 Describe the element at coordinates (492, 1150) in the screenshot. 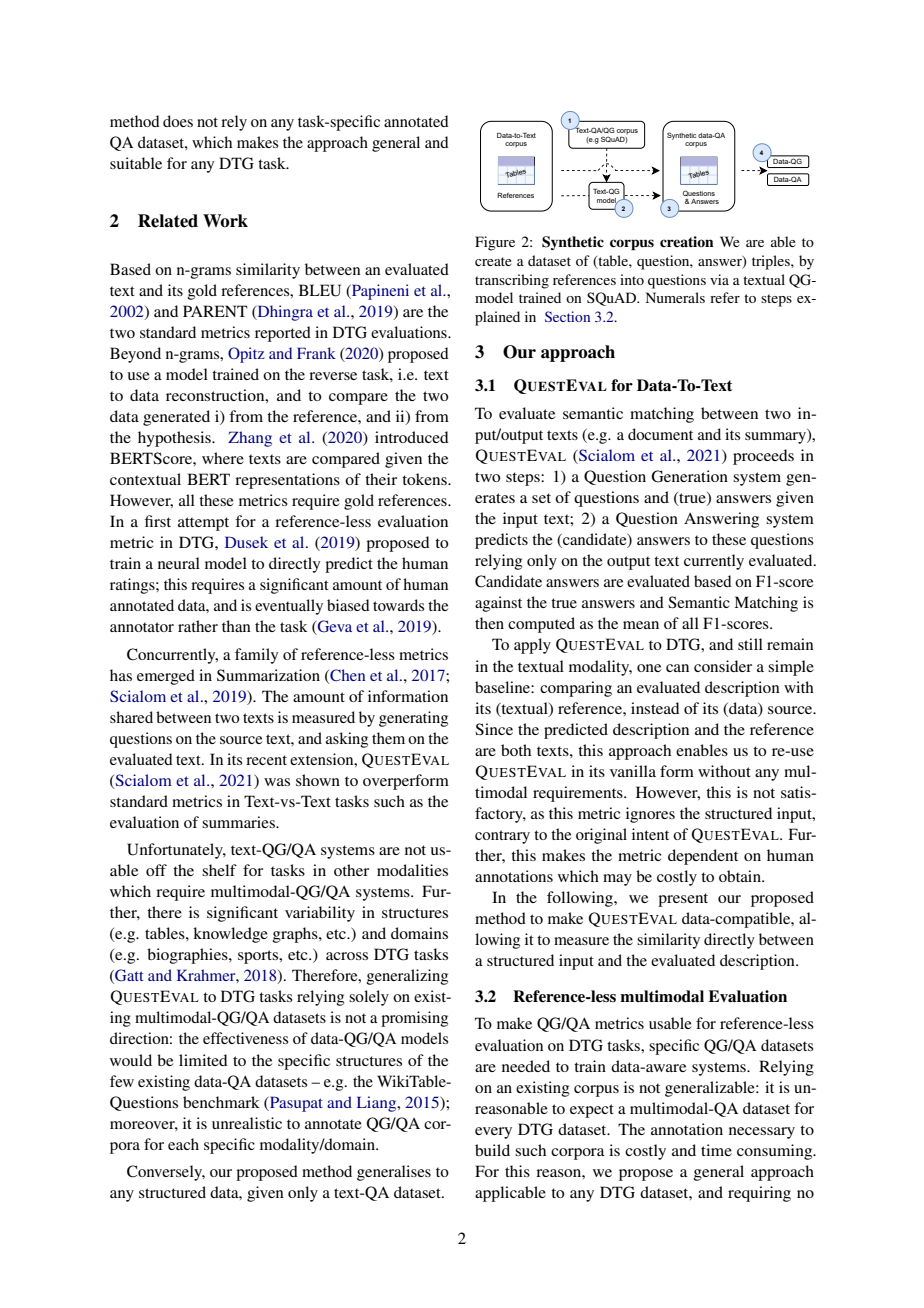

I see `build` at that location.
